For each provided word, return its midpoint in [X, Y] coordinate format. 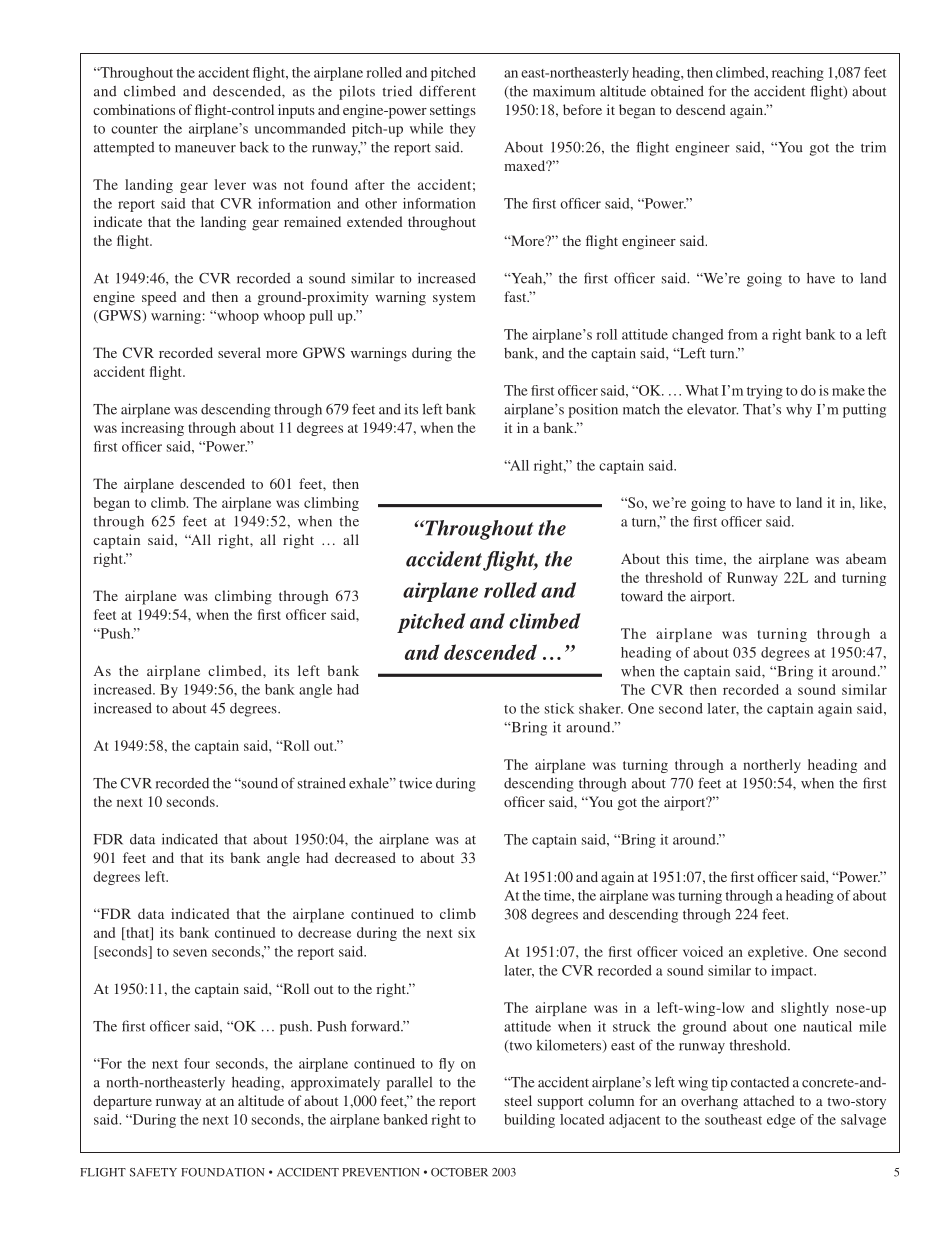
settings [453, 111]
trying [765, 392]
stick [559, 708]
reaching [798, 74]
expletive [777, 953]
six [467, 932]
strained [322, 783]
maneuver [205, 149]
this [677, 558]
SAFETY [153, 1172]
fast [516, 296]
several [239, 352]
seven [190, 953]
